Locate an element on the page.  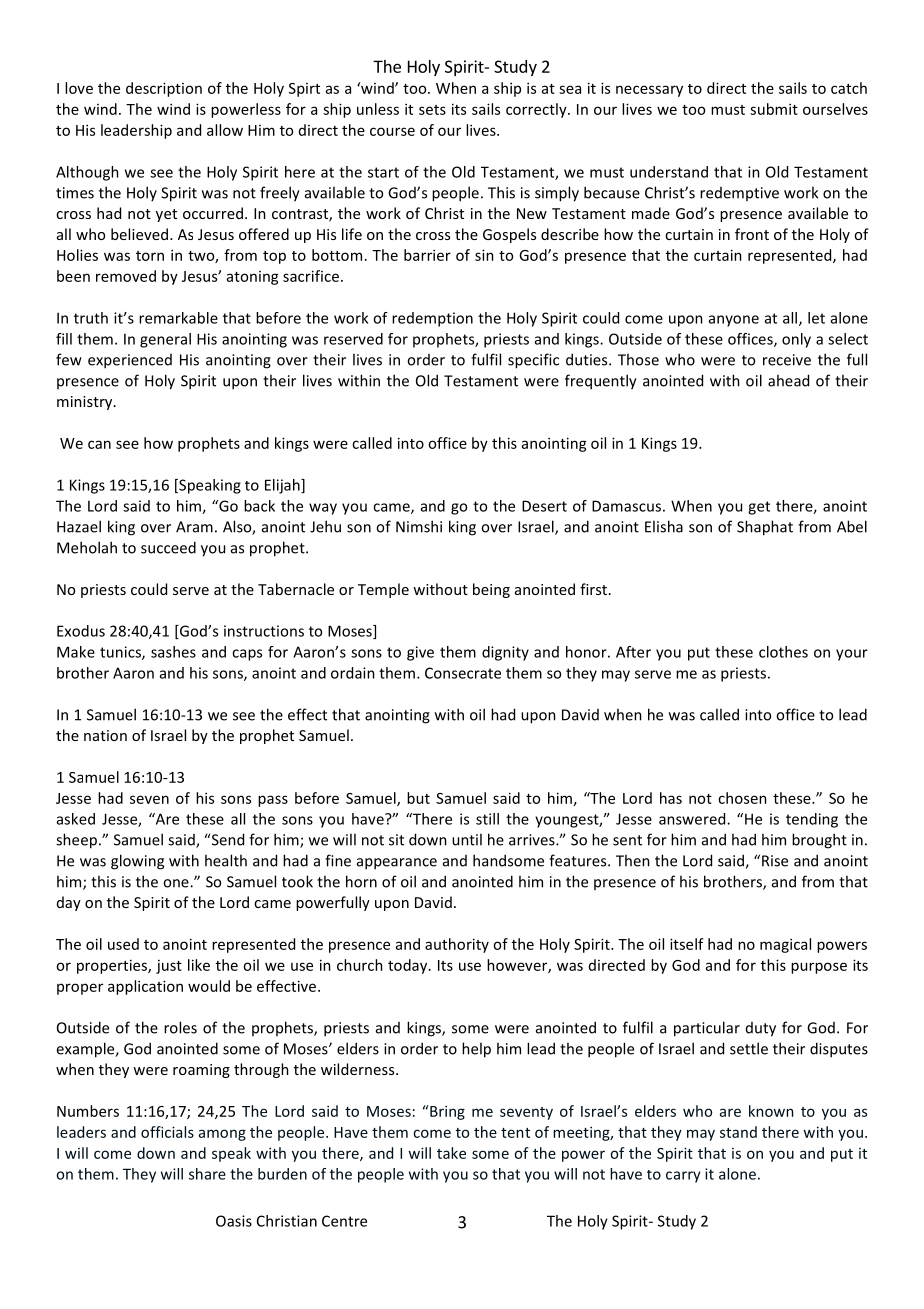
sashes is located at coordinates (173, 652).
